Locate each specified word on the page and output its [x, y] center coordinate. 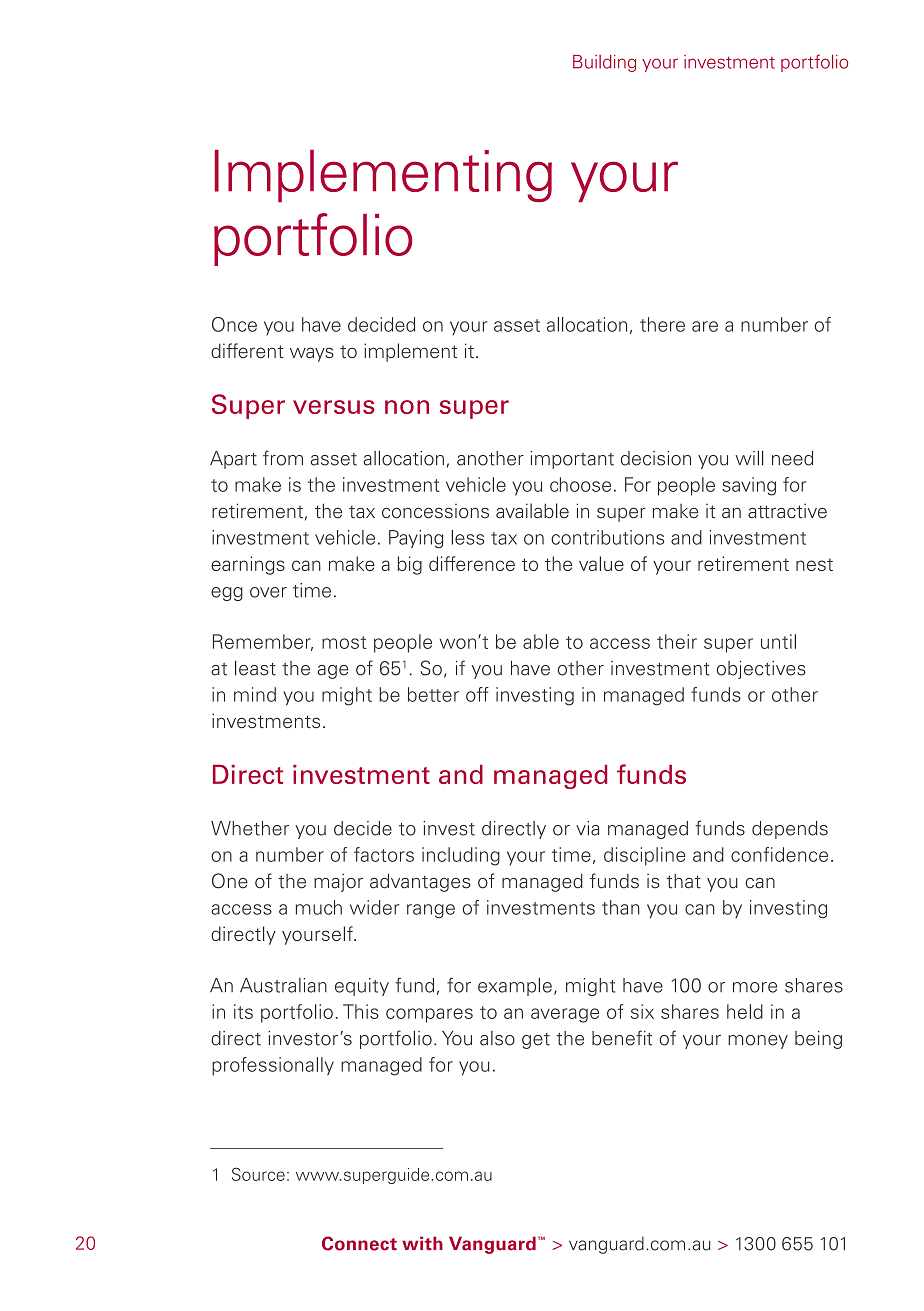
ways [312, 354]
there [662, 324]
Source [258, 1174]
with [422, 1243]
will [749, 458]
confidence [779, 854]
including [461, 856]
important [572, 460]
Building [604, 63]
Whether [250, 828]
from [283, 458]
